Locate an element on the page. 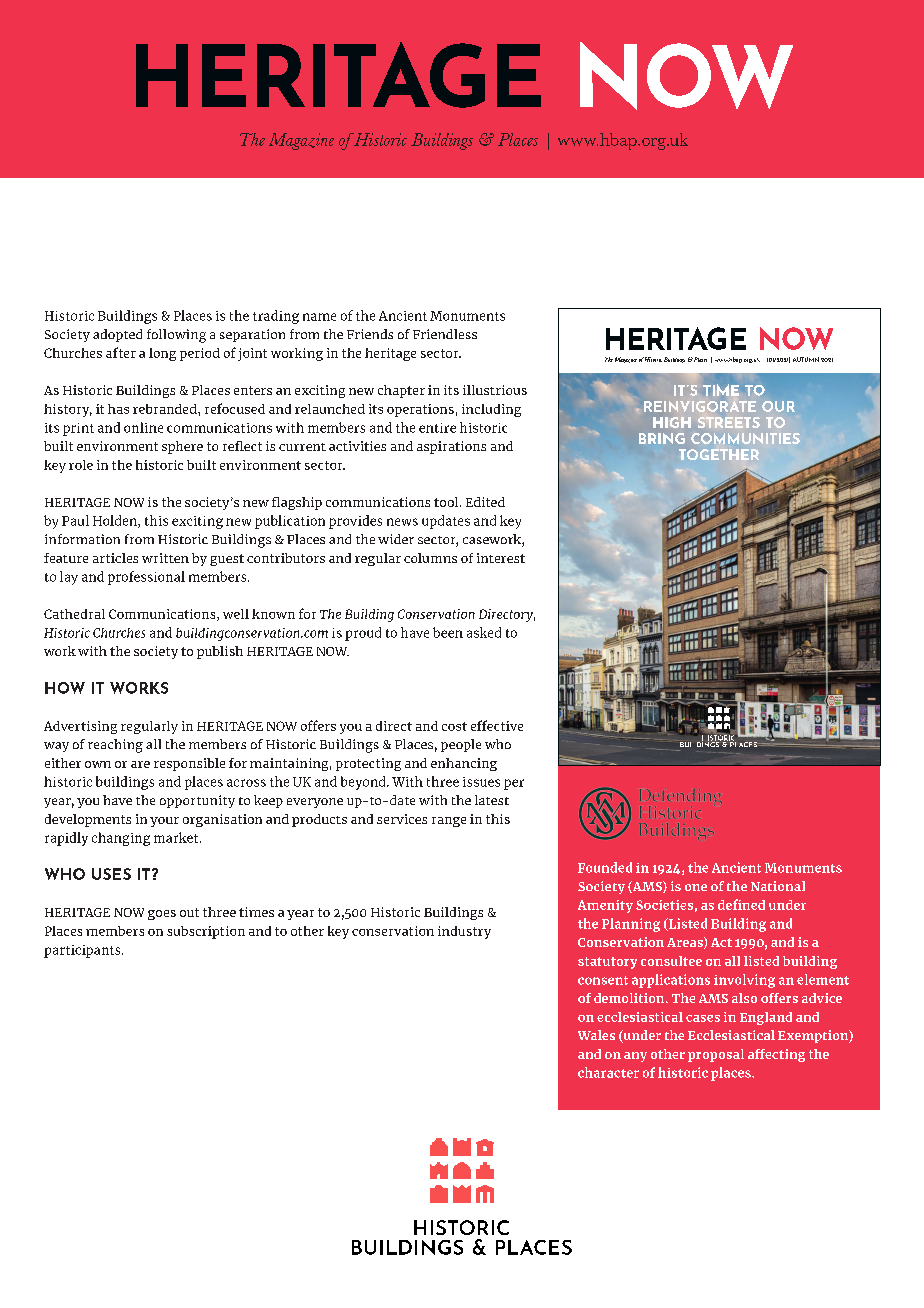 Image resolution: width=924 pixels, height=1308 pixels. tool is located at coordinates (447, 502).
